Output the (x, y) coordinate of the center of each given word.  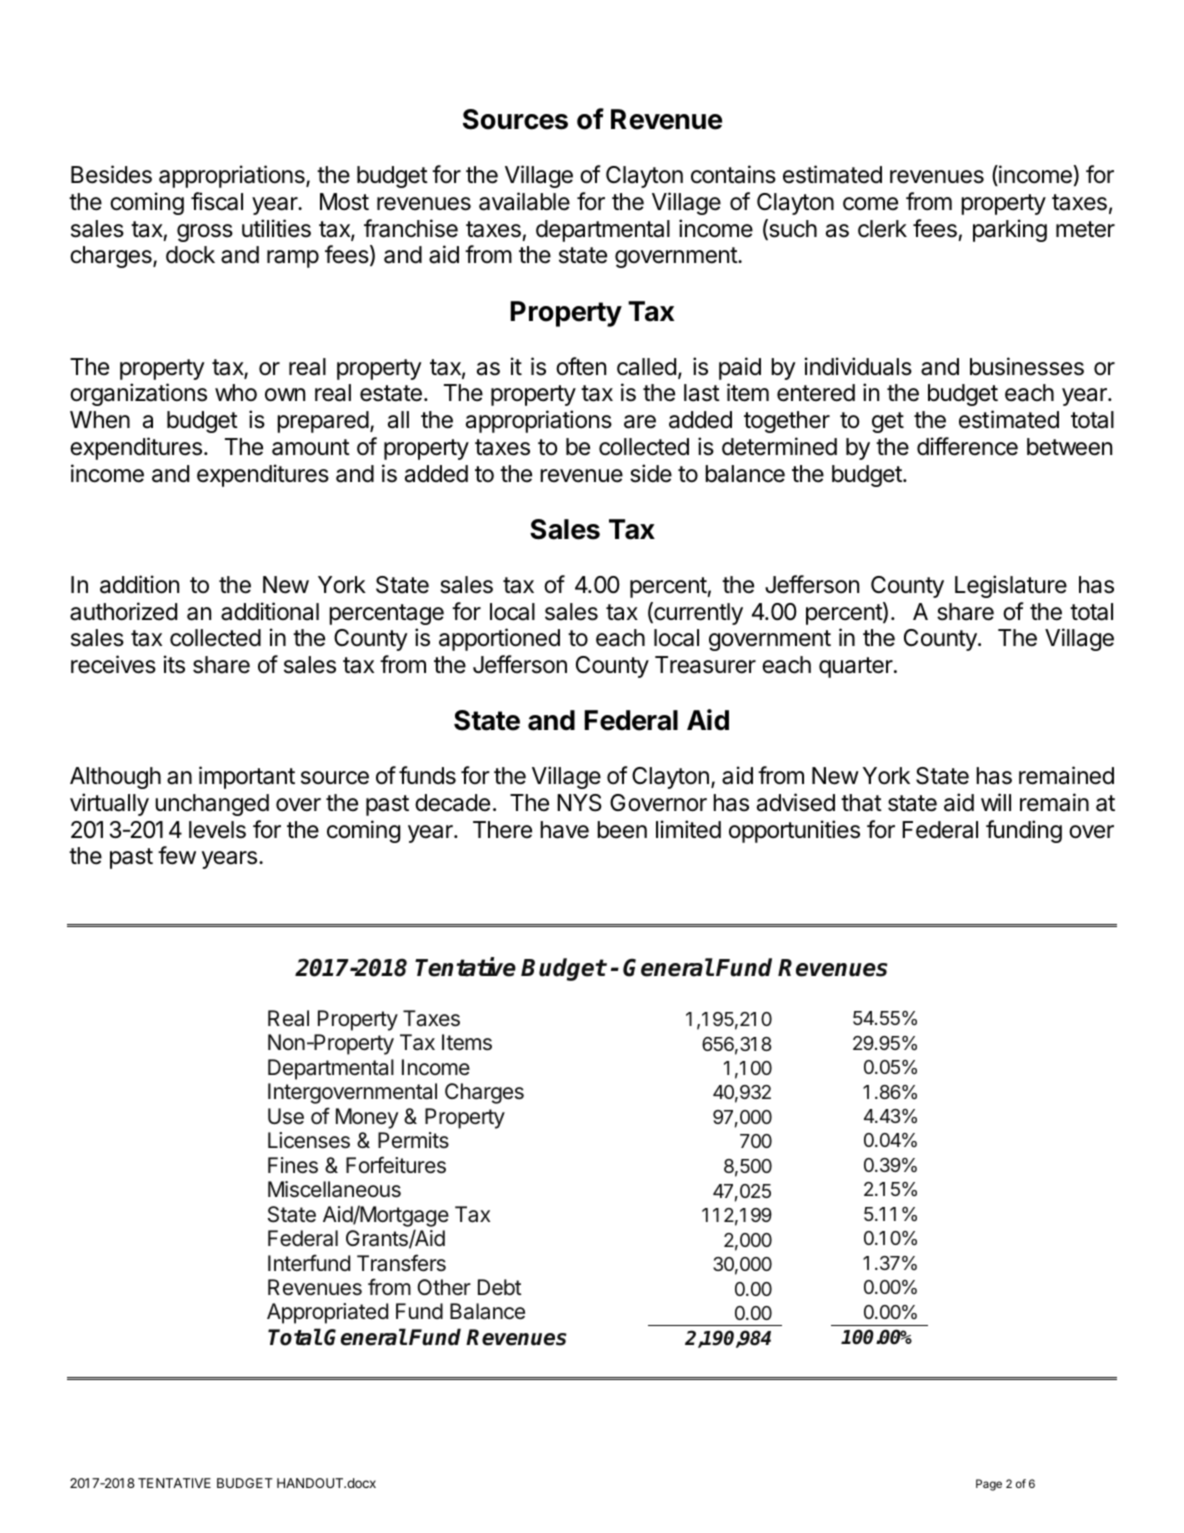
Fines (293, 1165)
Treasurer (705, 665)
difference (967, 446)
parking (1010, 230)
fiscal (217, 201)
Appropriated (327, 1313)
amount (311, 447)
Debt (499, 1287)
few (177, 855)
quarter (856, 667)
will (996, 802)
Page (989, 1485)
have (564, 830)
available (524, 201)
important (247, 777)
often (581, 366)
